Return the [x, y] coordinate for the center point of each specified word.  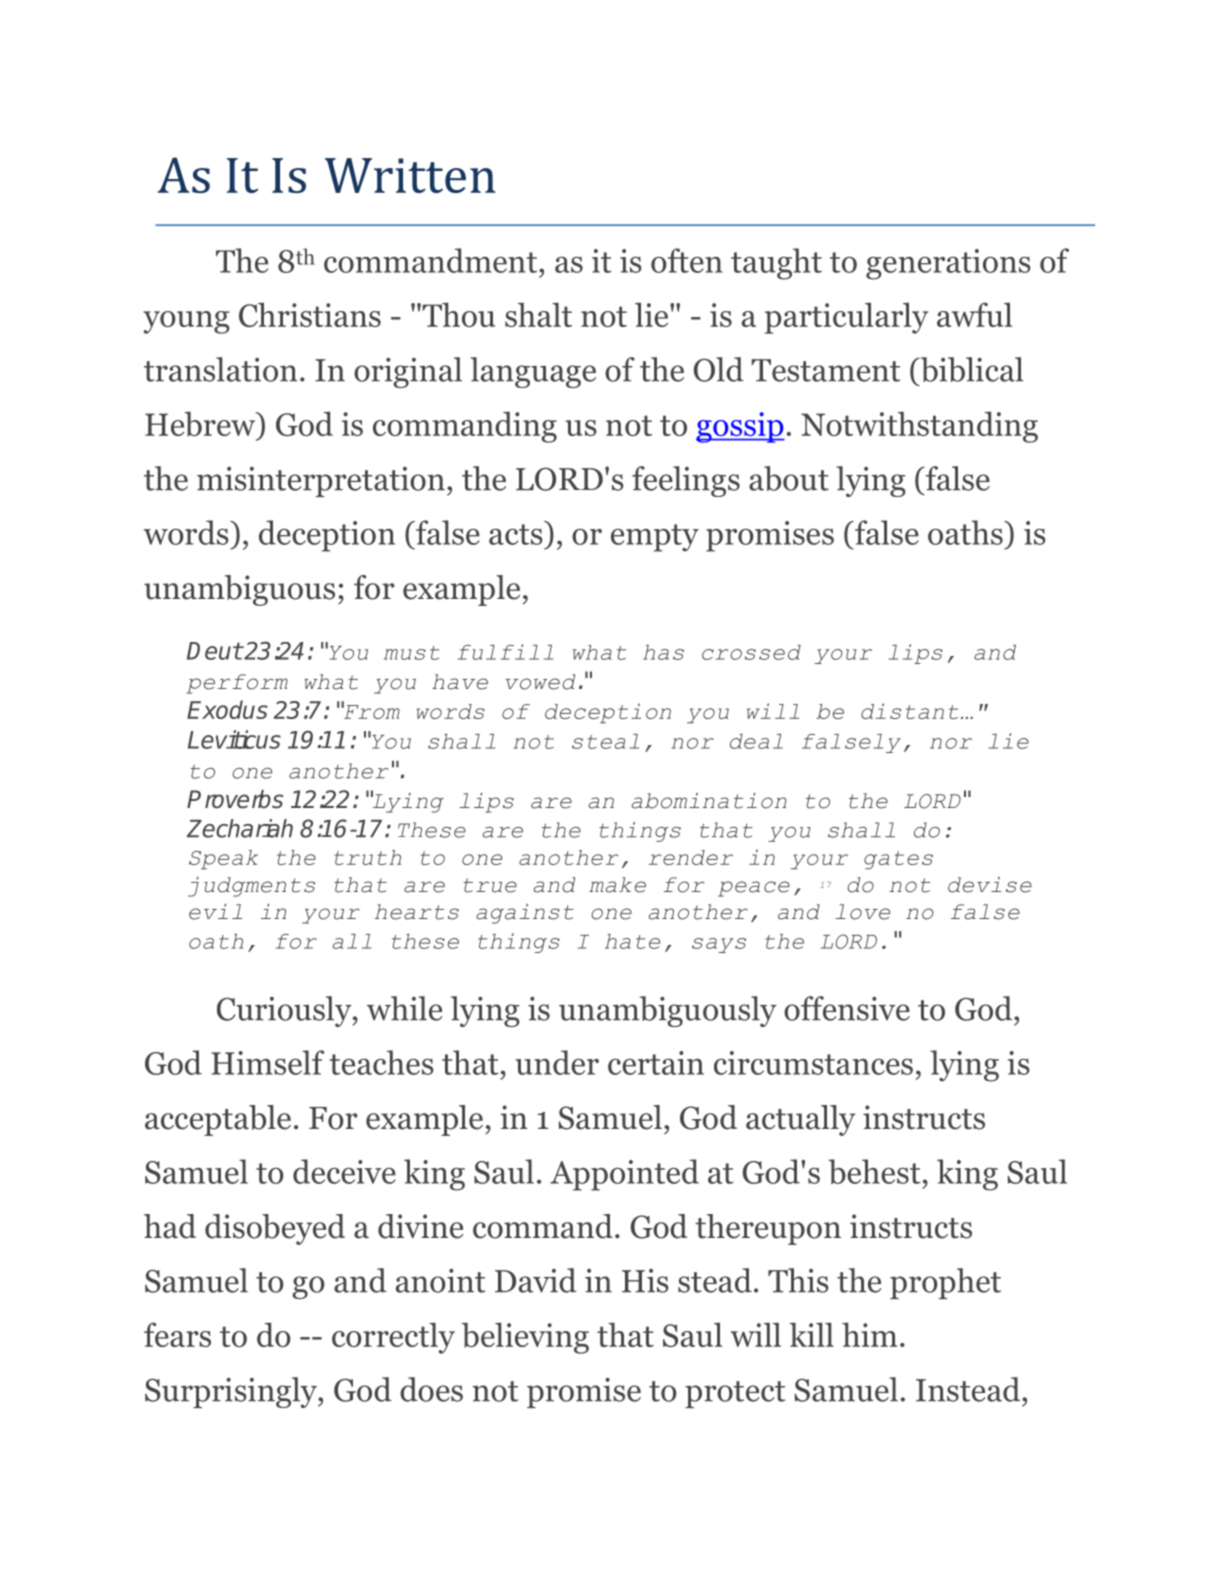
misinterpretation [321, 482]
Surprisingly [232, 1392]
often [687, 260]
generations [948, 264]
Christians [310, 314]
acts [516, 534]
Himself [267, 1062]
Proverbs [235, 799]
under [557, 1062]
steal [605, 741]
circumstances [813, 1063]
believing [525, 1338]
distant [909, 711]
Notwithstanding [919, 427]
